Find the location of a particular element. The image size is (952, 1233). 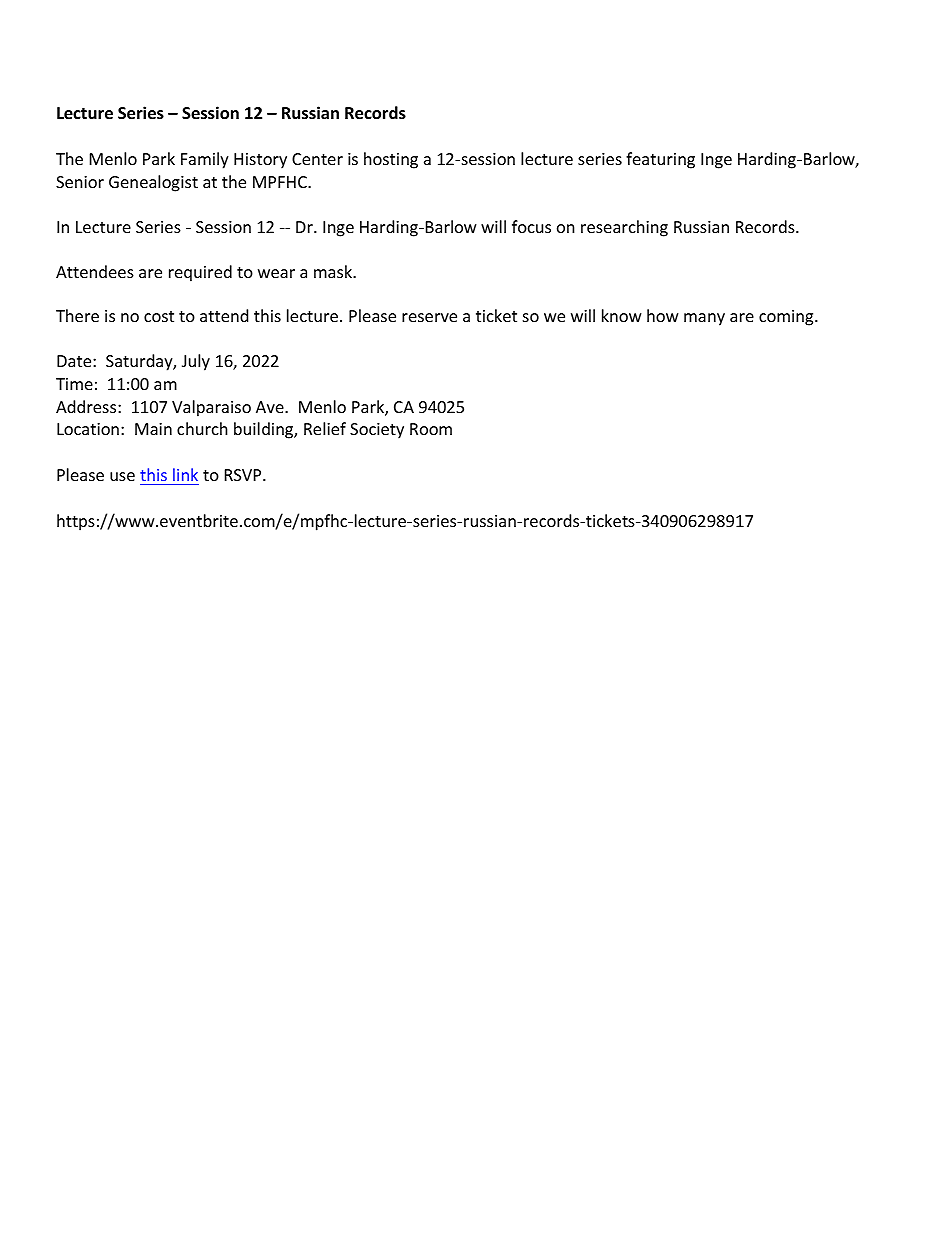

hosting is located at coordinates (391, 160).
